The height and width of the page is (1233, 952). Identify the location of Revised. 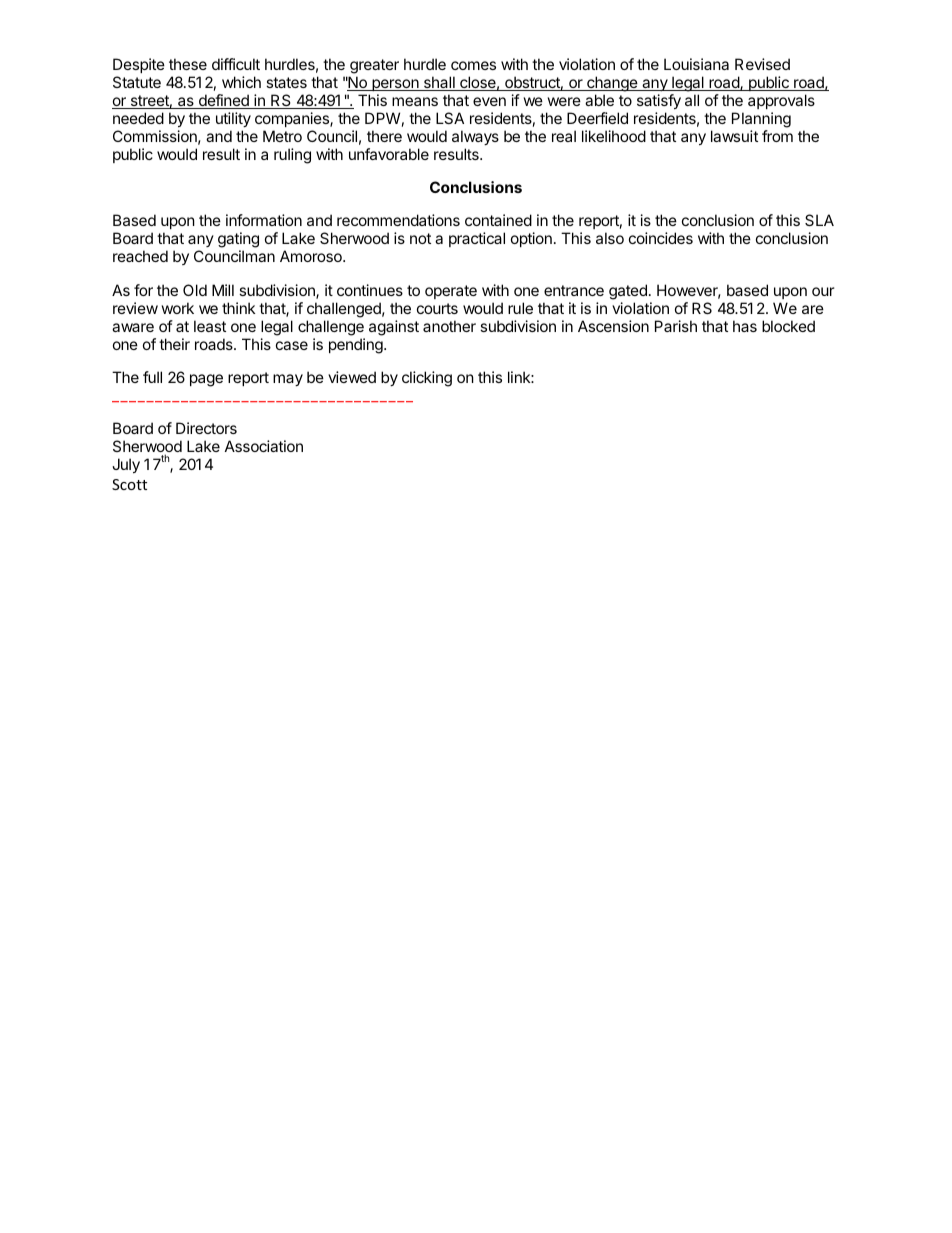
(762, 64).
